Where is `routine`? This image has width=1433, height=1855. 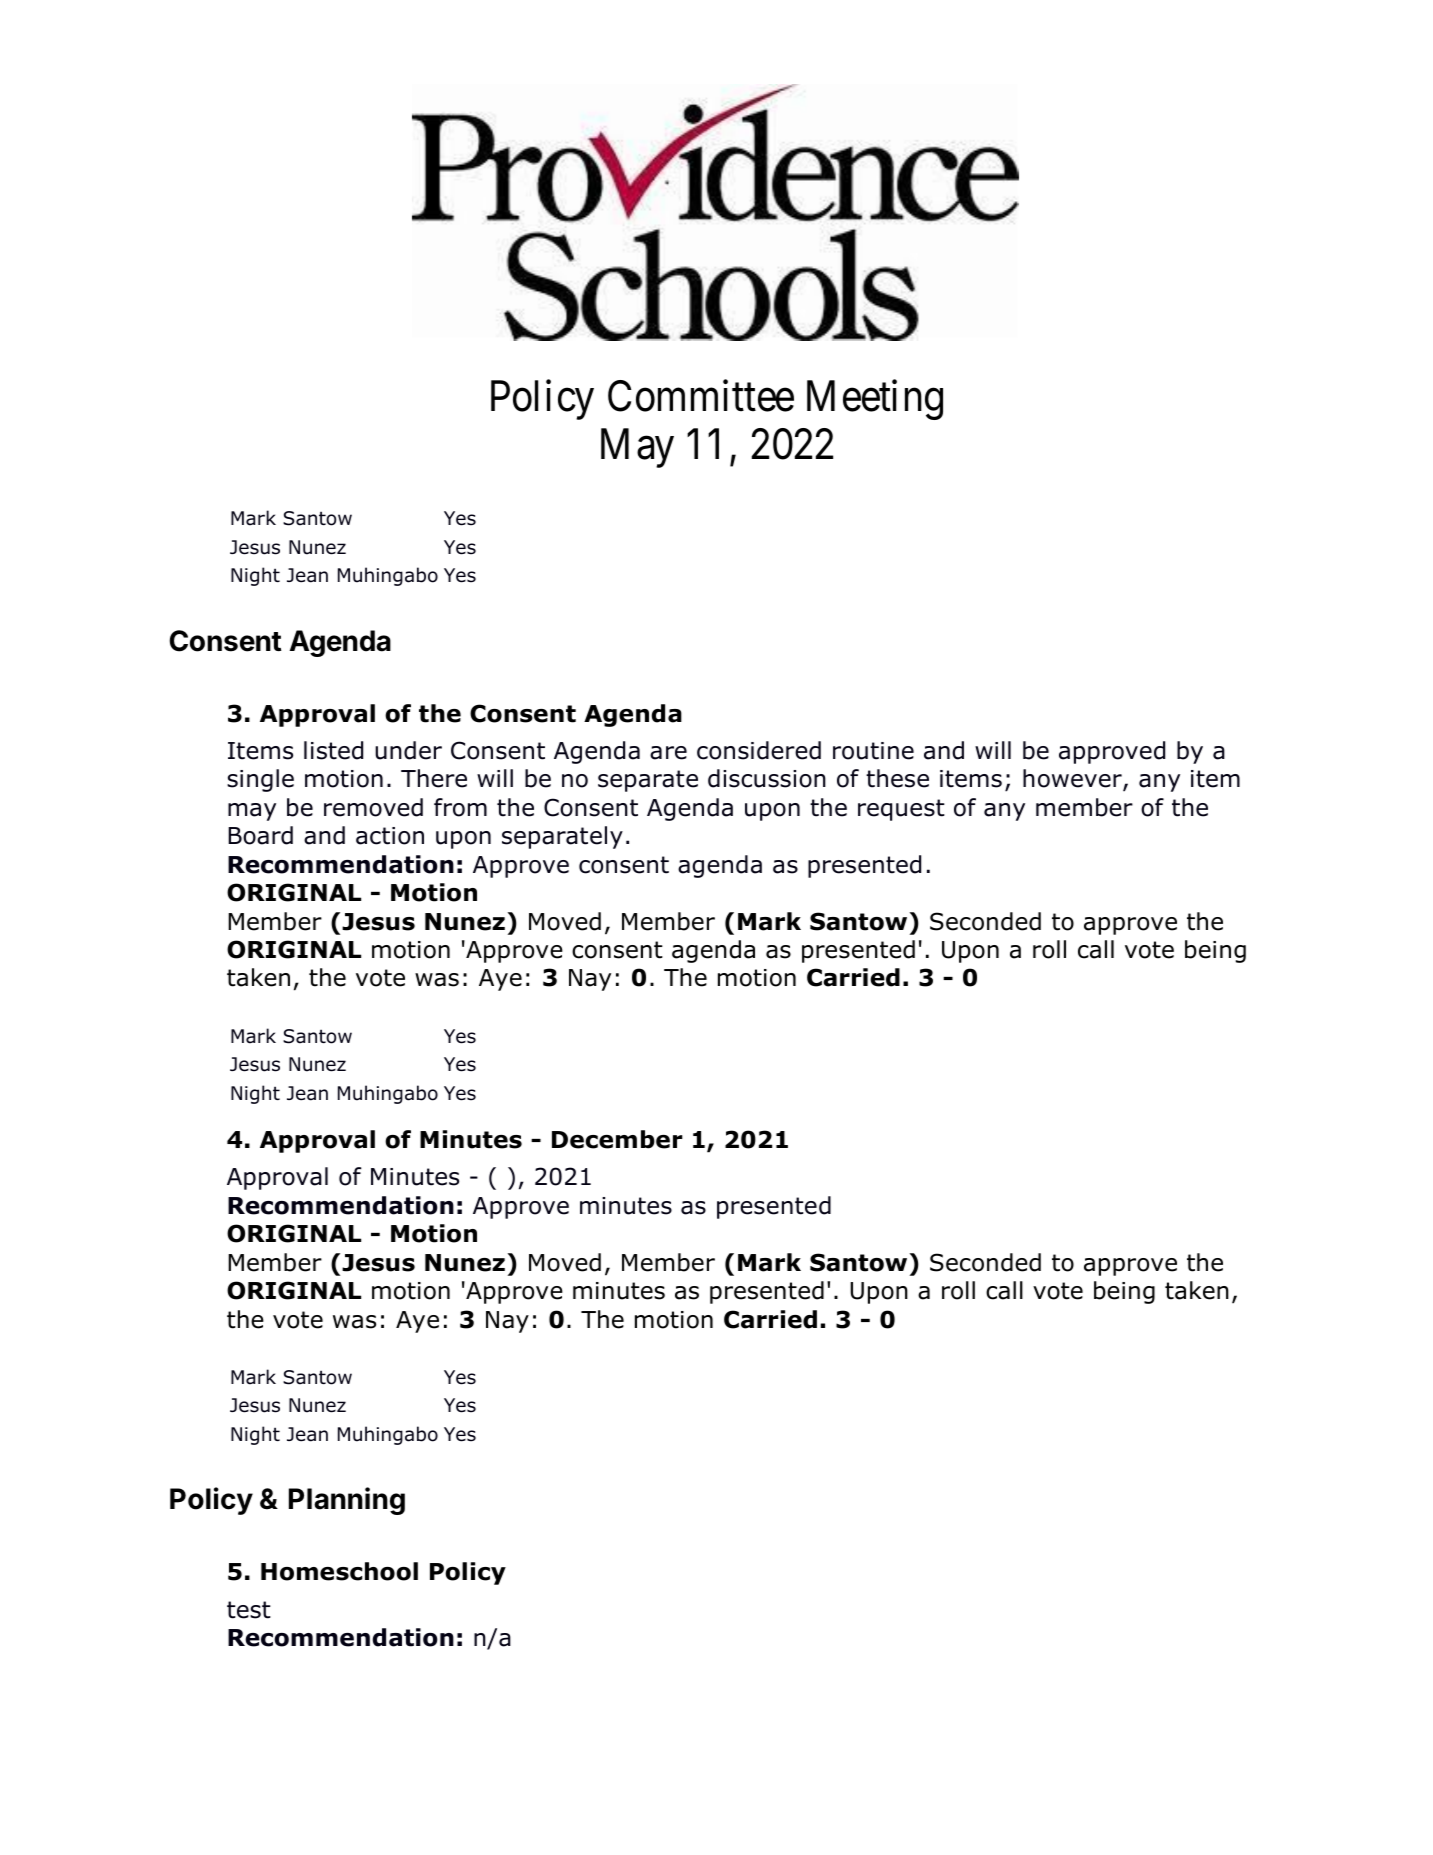
routine is located at coordinates (873, 751).
